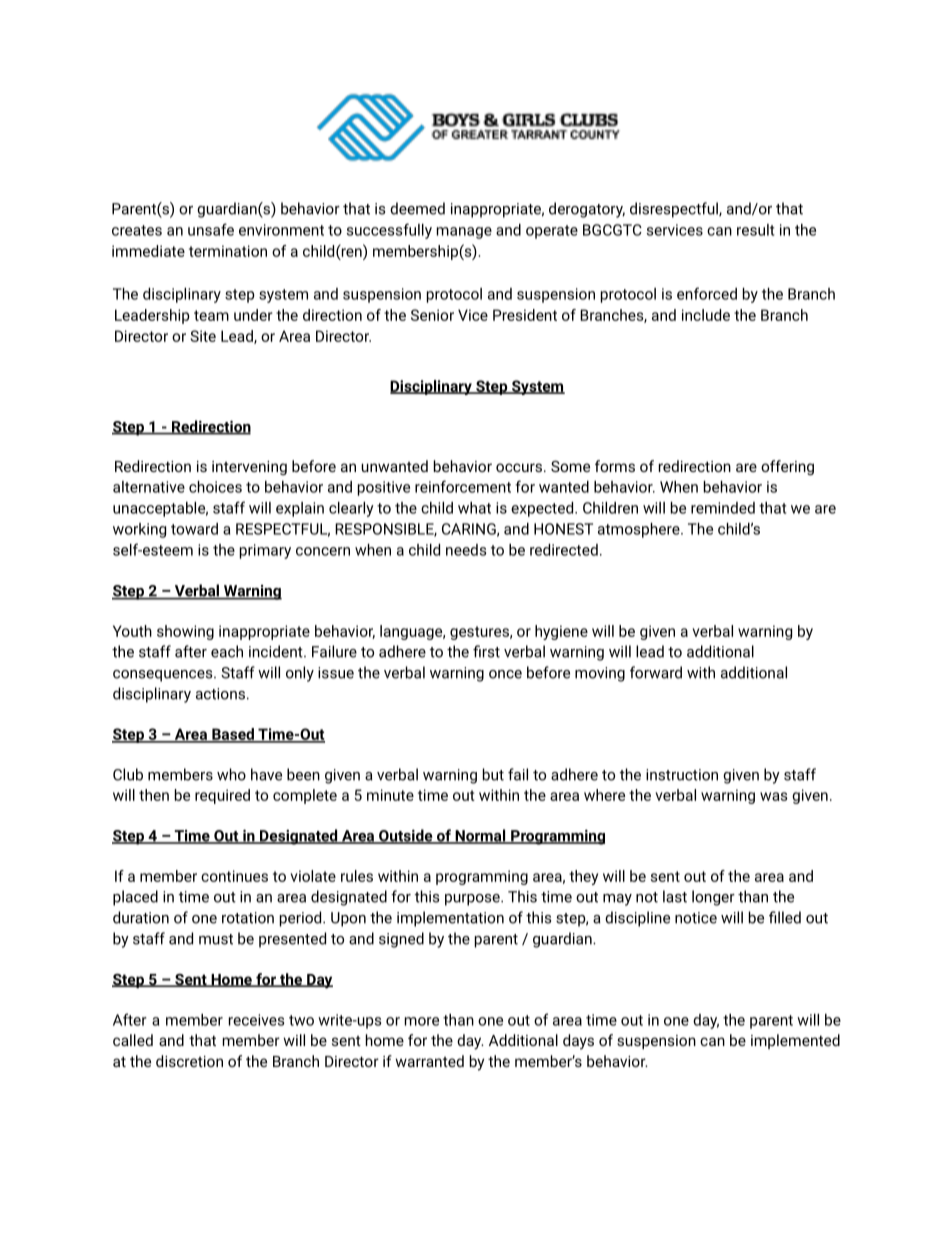 The image size is (952, 1233). I want to click on implemented, so click(795, 1041).
